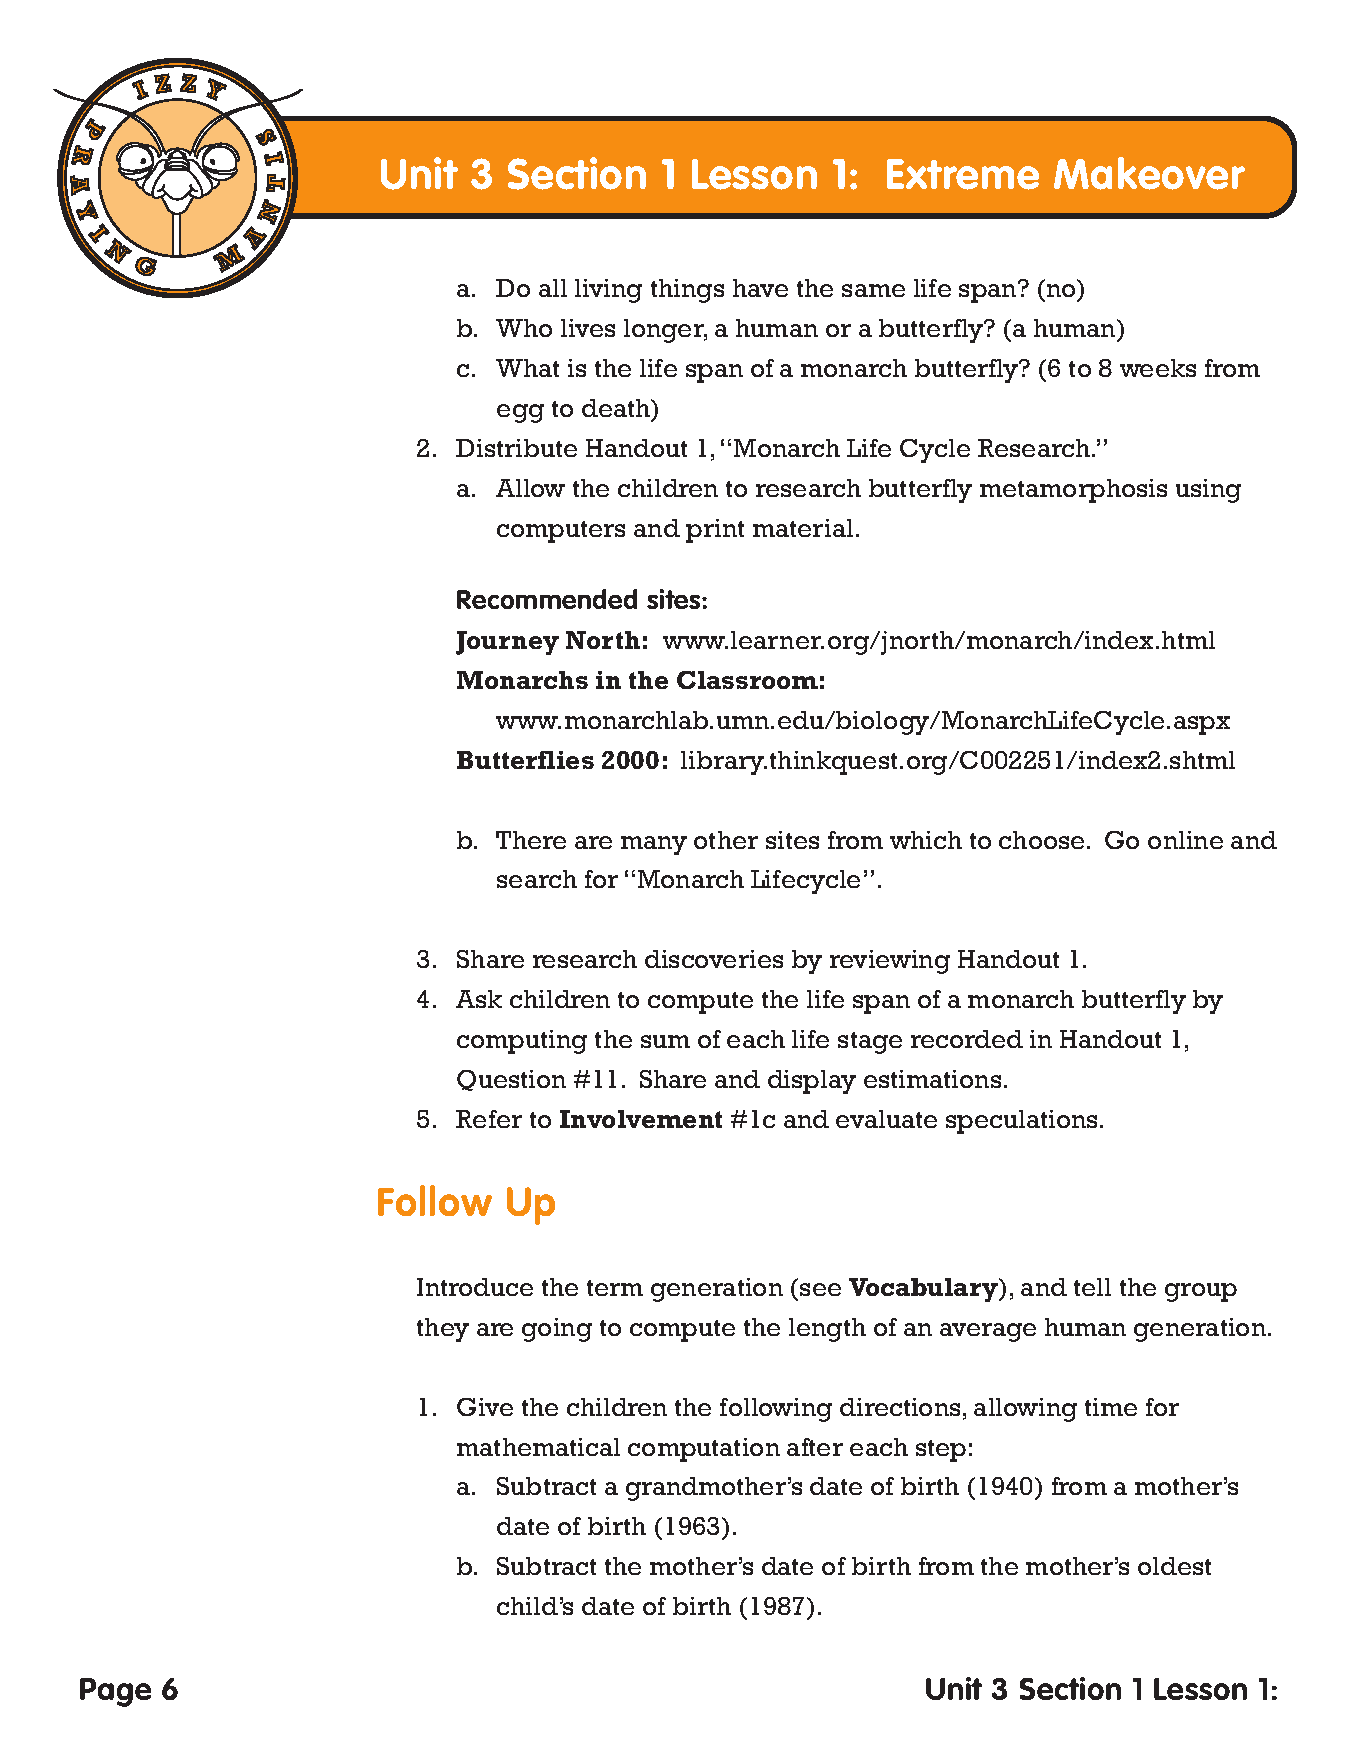  I want to click on things, so click(687, 291).
